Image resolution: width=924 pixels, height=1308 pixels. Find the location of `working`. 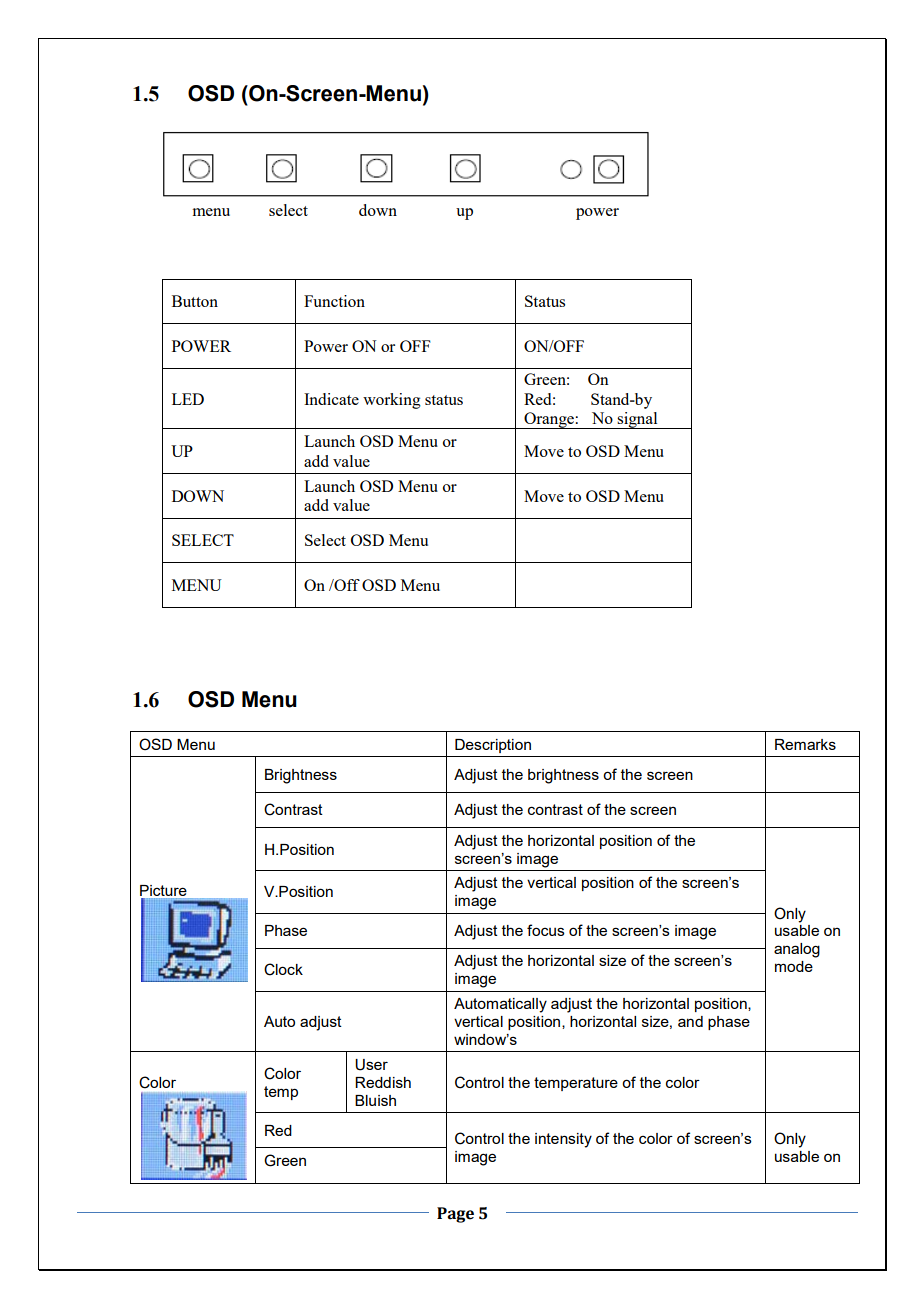

working is located at coordinates (392, 401).
